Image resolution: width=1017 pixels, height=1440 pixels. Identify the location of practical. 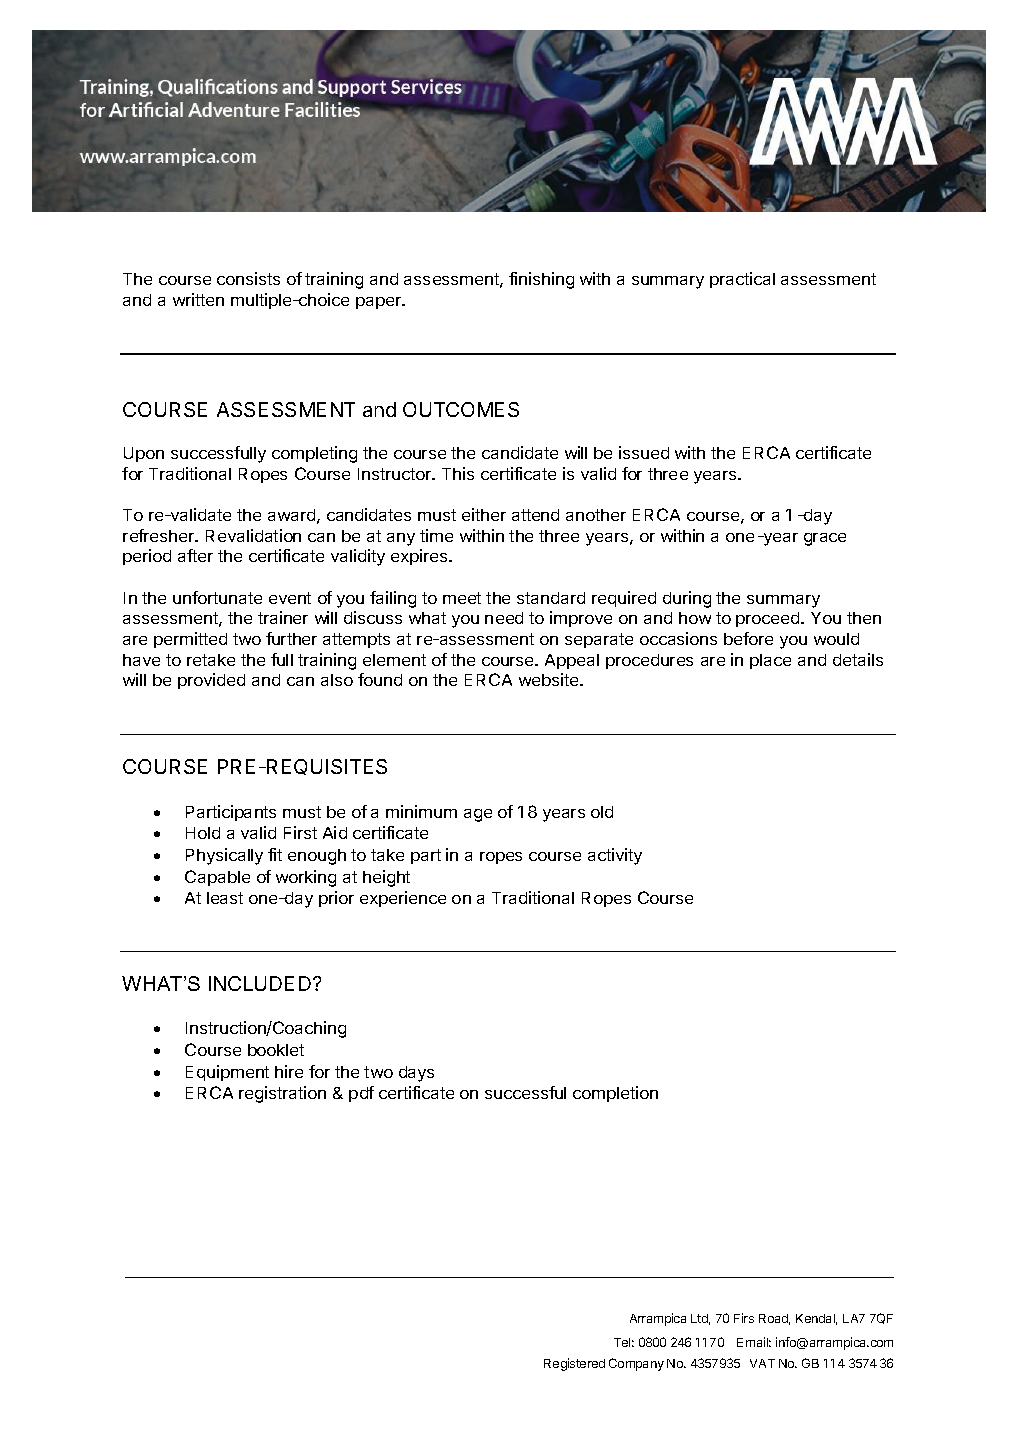
(742, 280).
